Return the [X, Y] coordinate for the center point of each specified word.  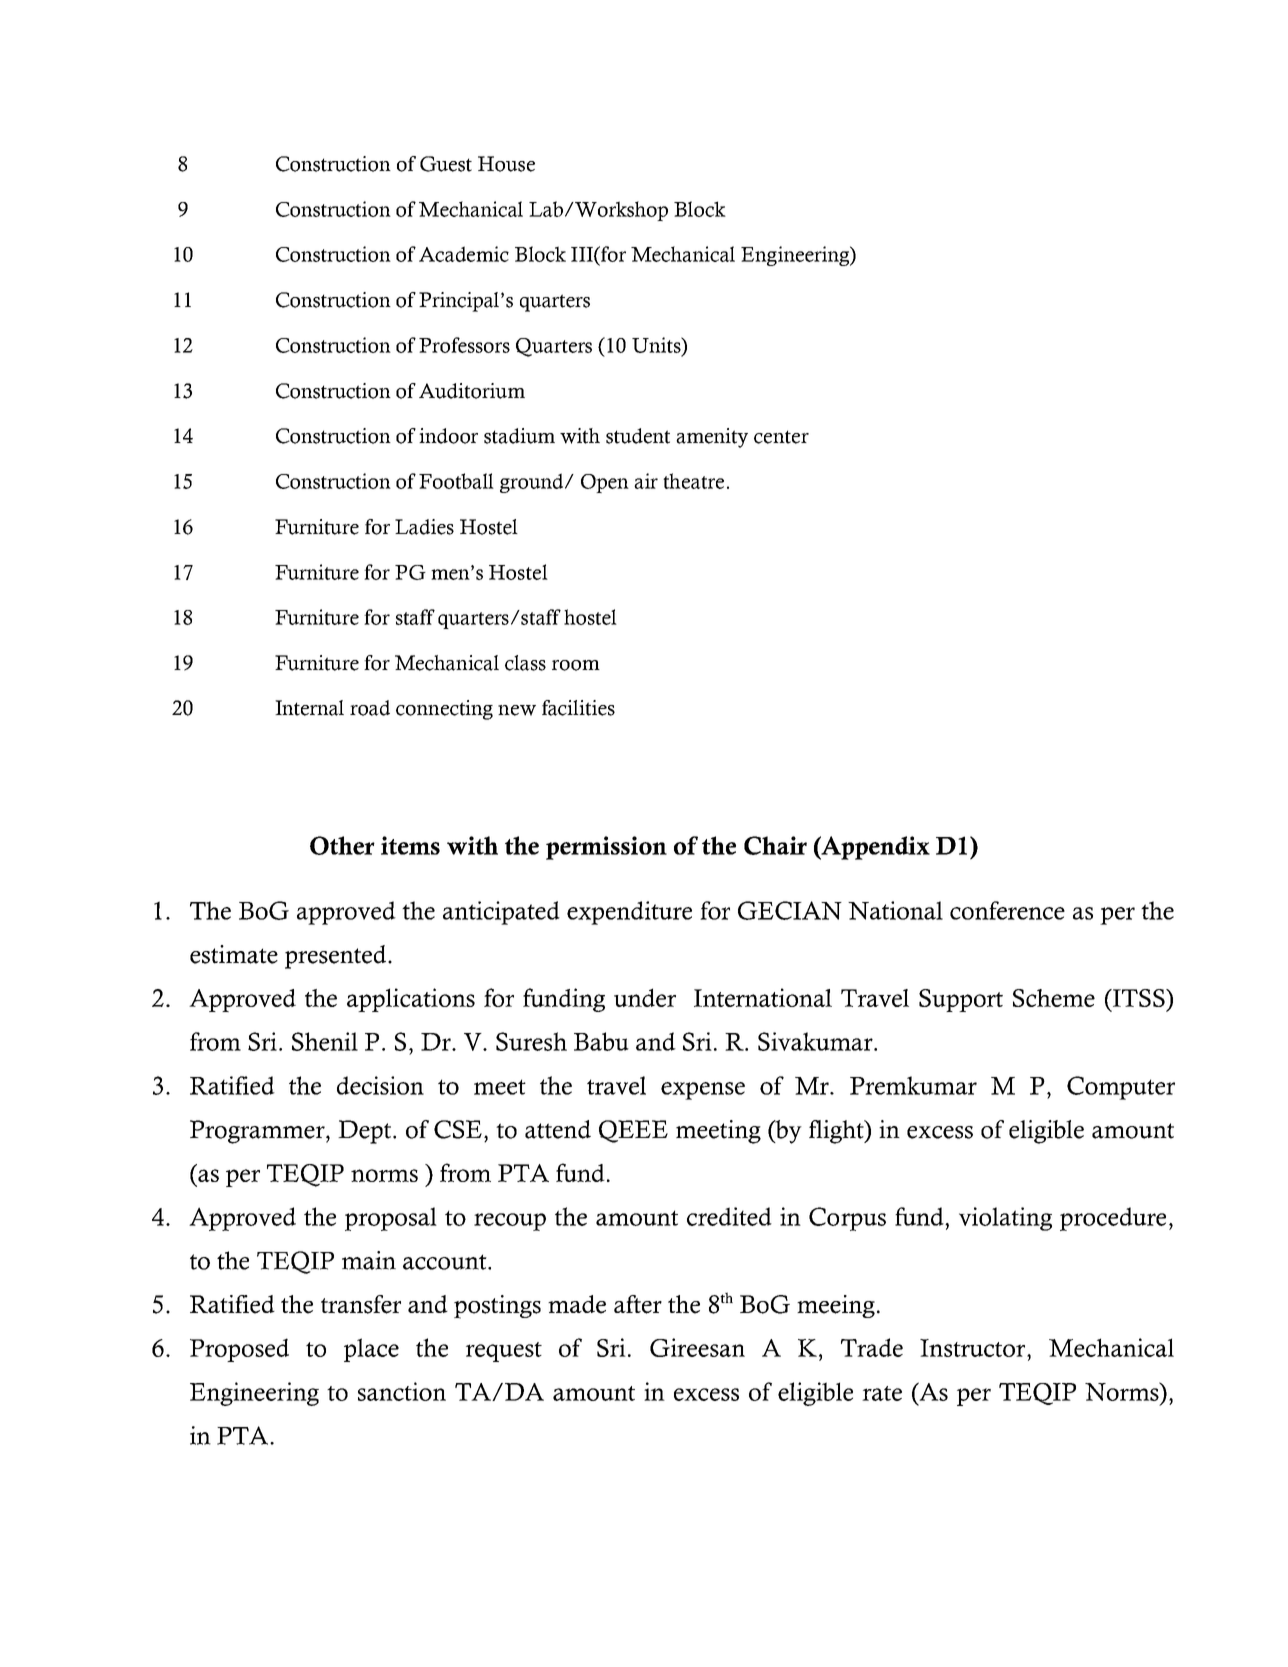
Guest [446, 164]
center [781, 437]
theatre [693, 481]
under [645, 997]
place [371, 1350]
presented [337, 957]
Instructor [974, 1348]
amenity [712, 438]
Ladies [424, 527]
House [506, 164]
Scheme [1054, 998]
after [638, 1304]
